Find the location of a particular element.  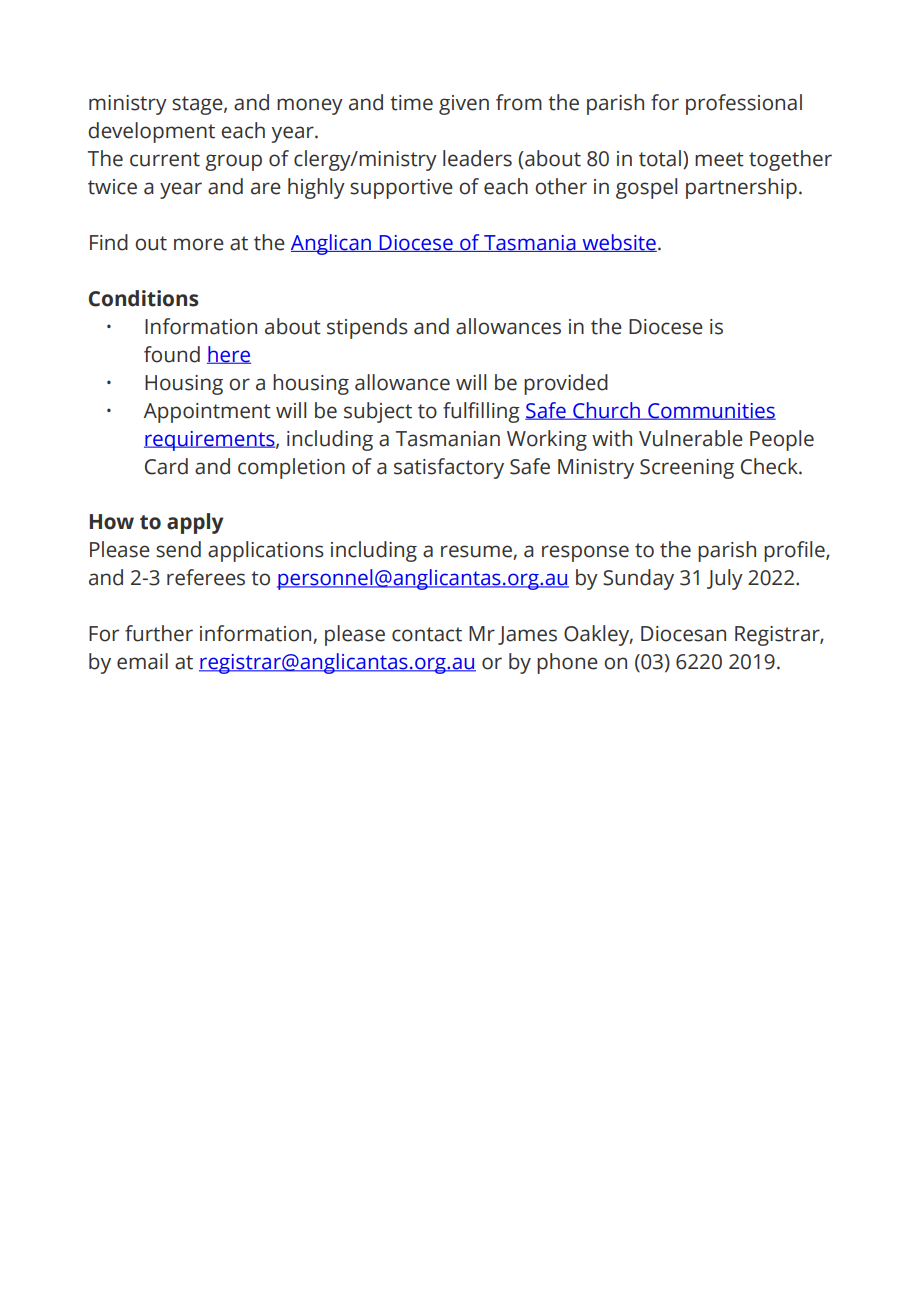

further is located at coordinates (159, 633).
